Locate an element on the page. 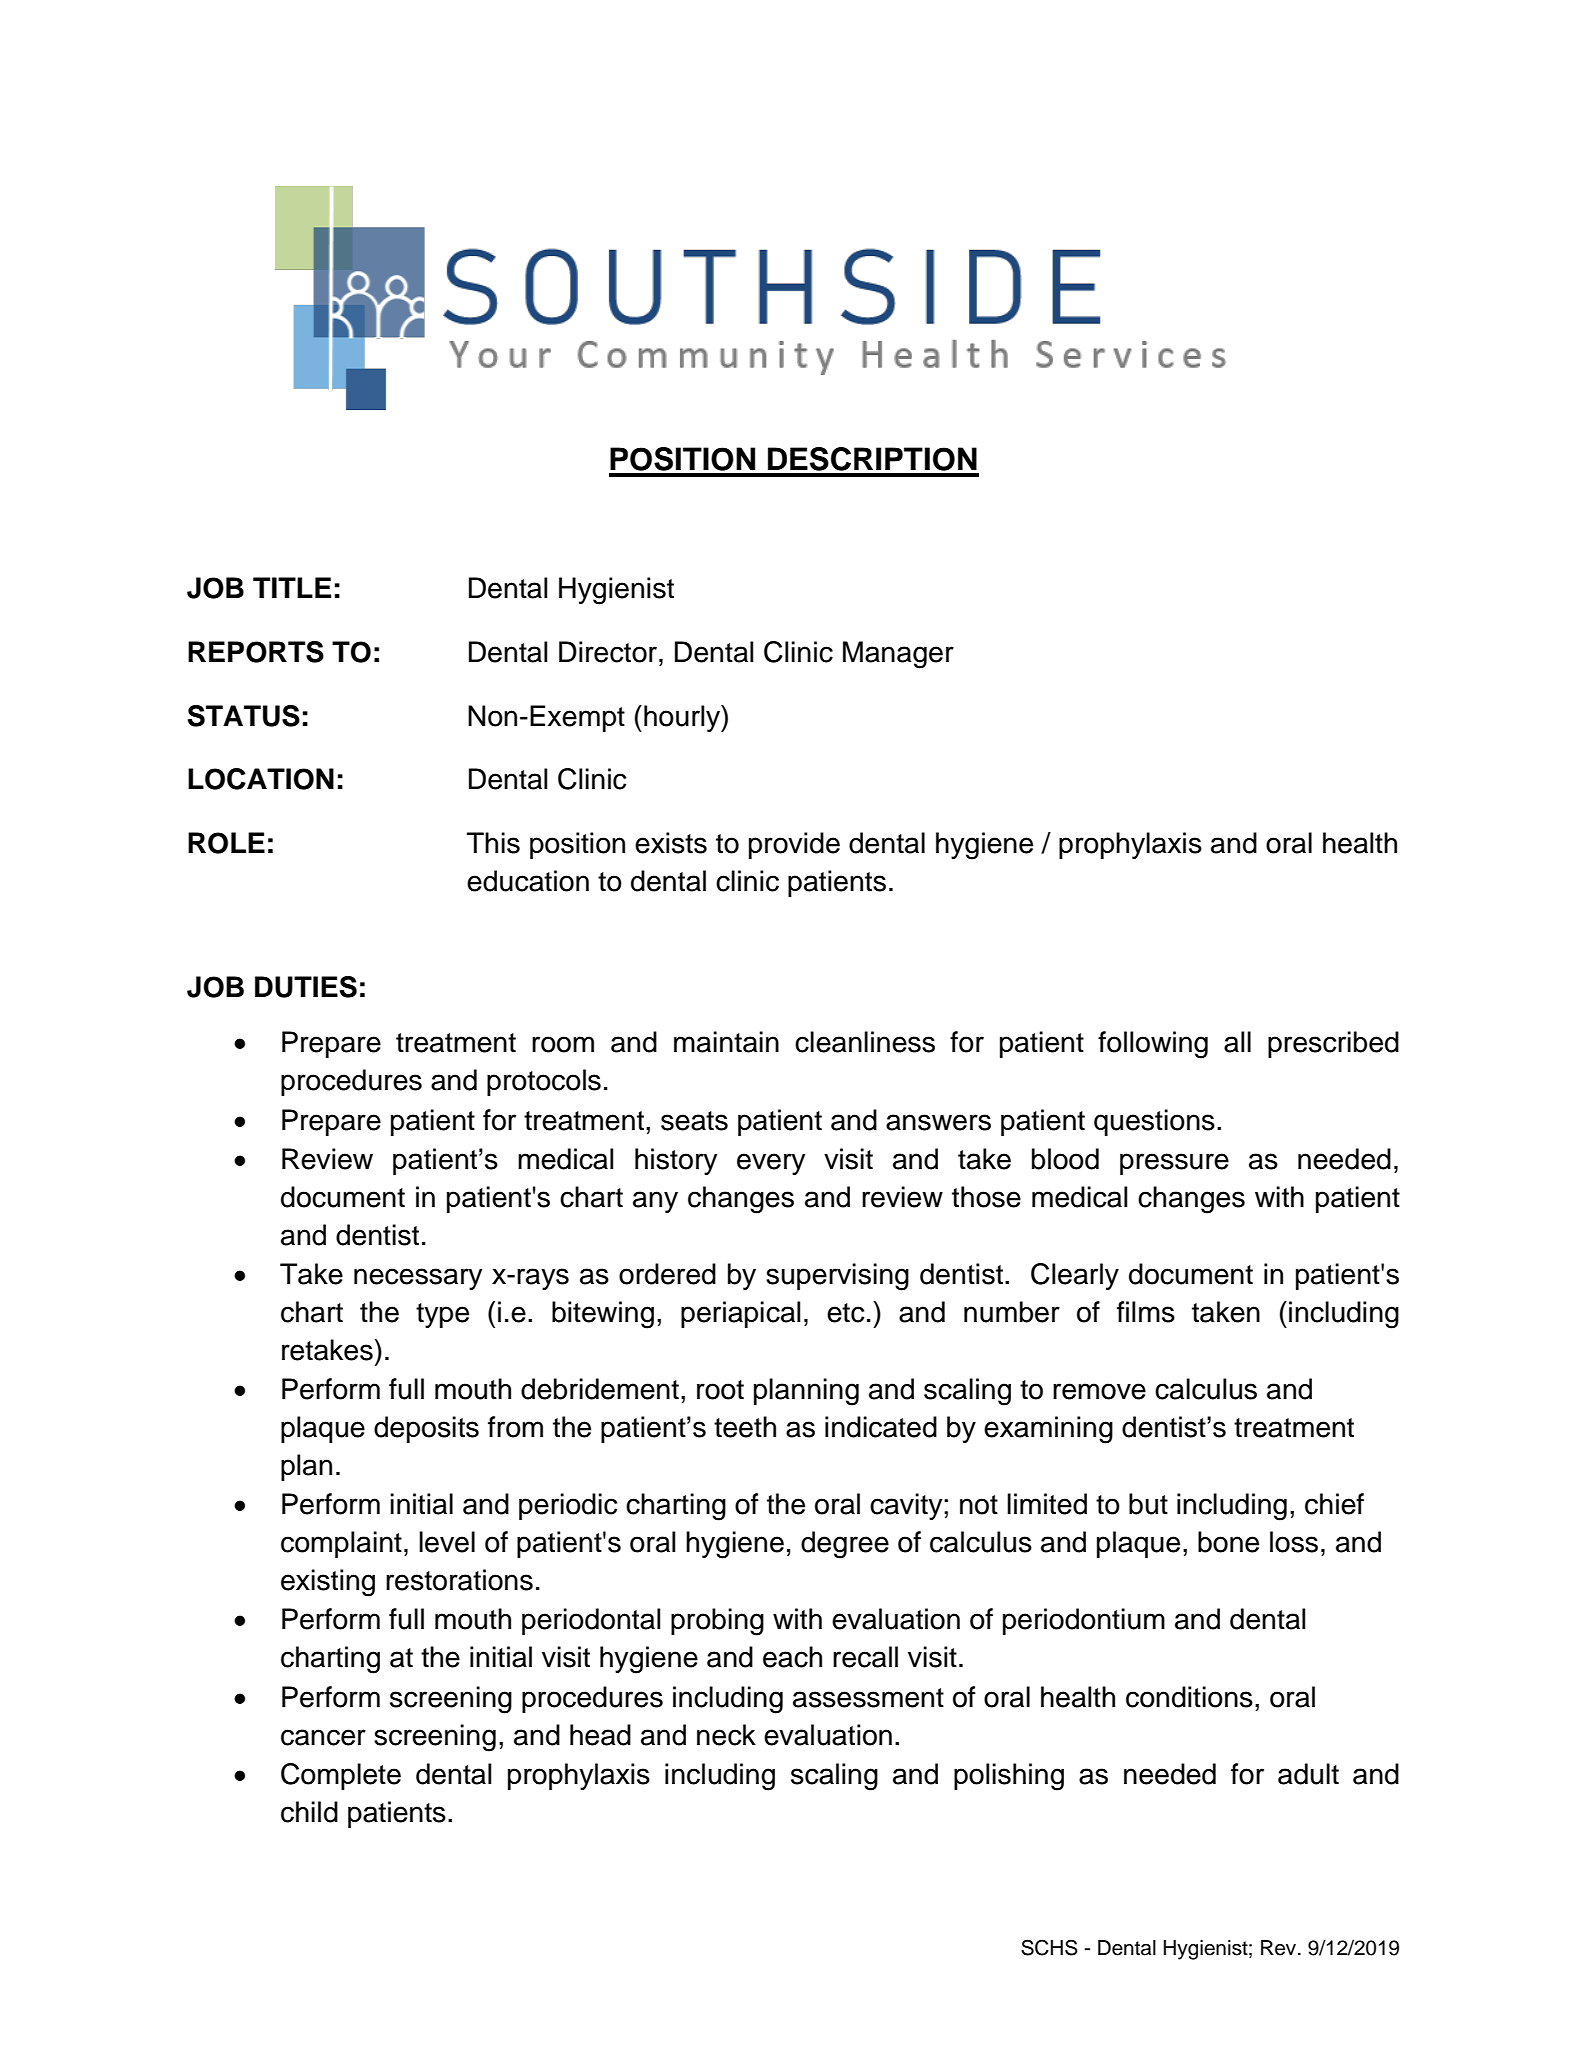  every is located at coordinates (771, 1164).
